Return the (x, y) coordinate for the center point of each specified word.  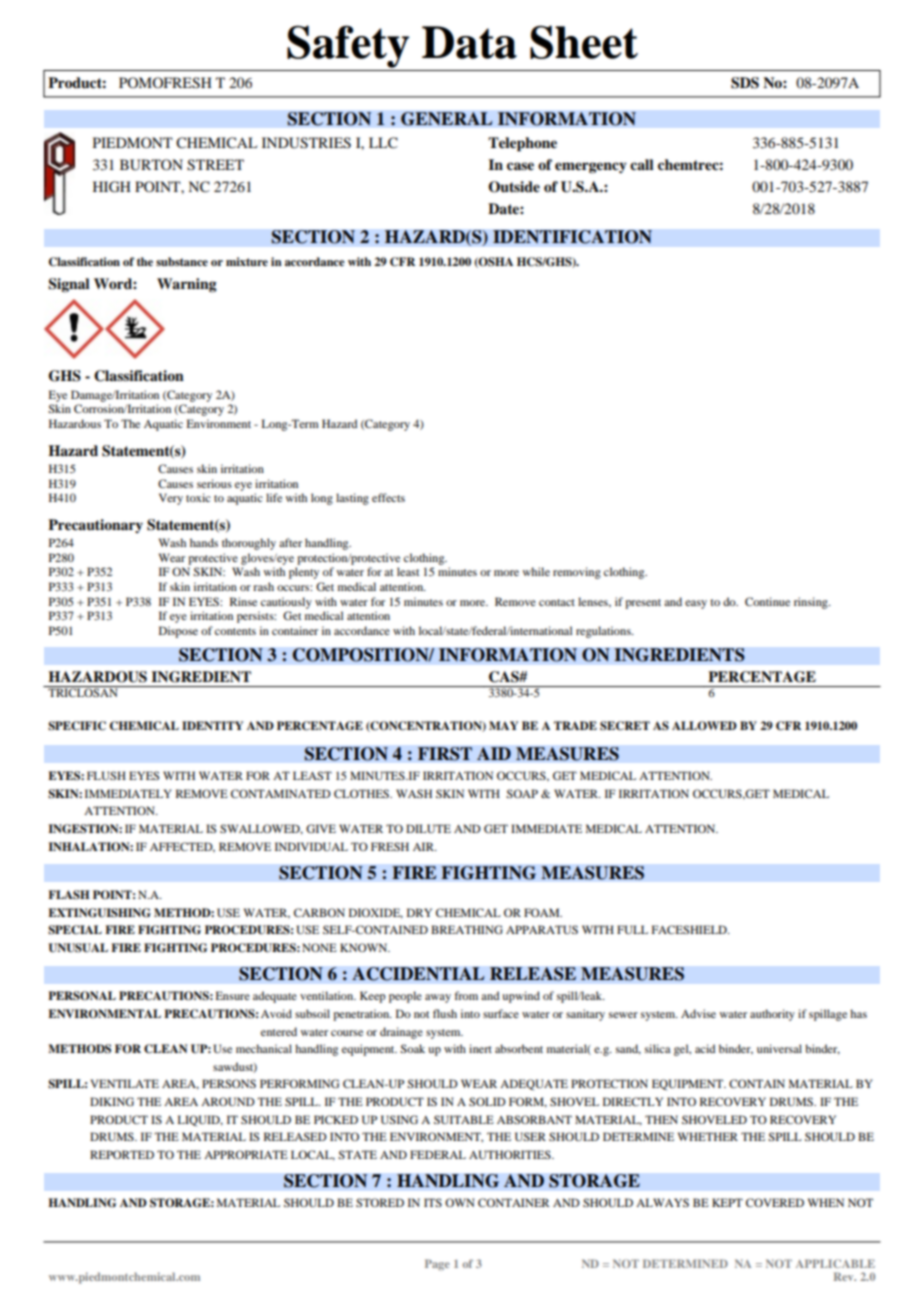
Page (437, 1265)
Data (469, 42)
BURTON (151, 165)
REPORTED (122, 1154)
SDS (745, 83)
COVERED (775, 1202)
